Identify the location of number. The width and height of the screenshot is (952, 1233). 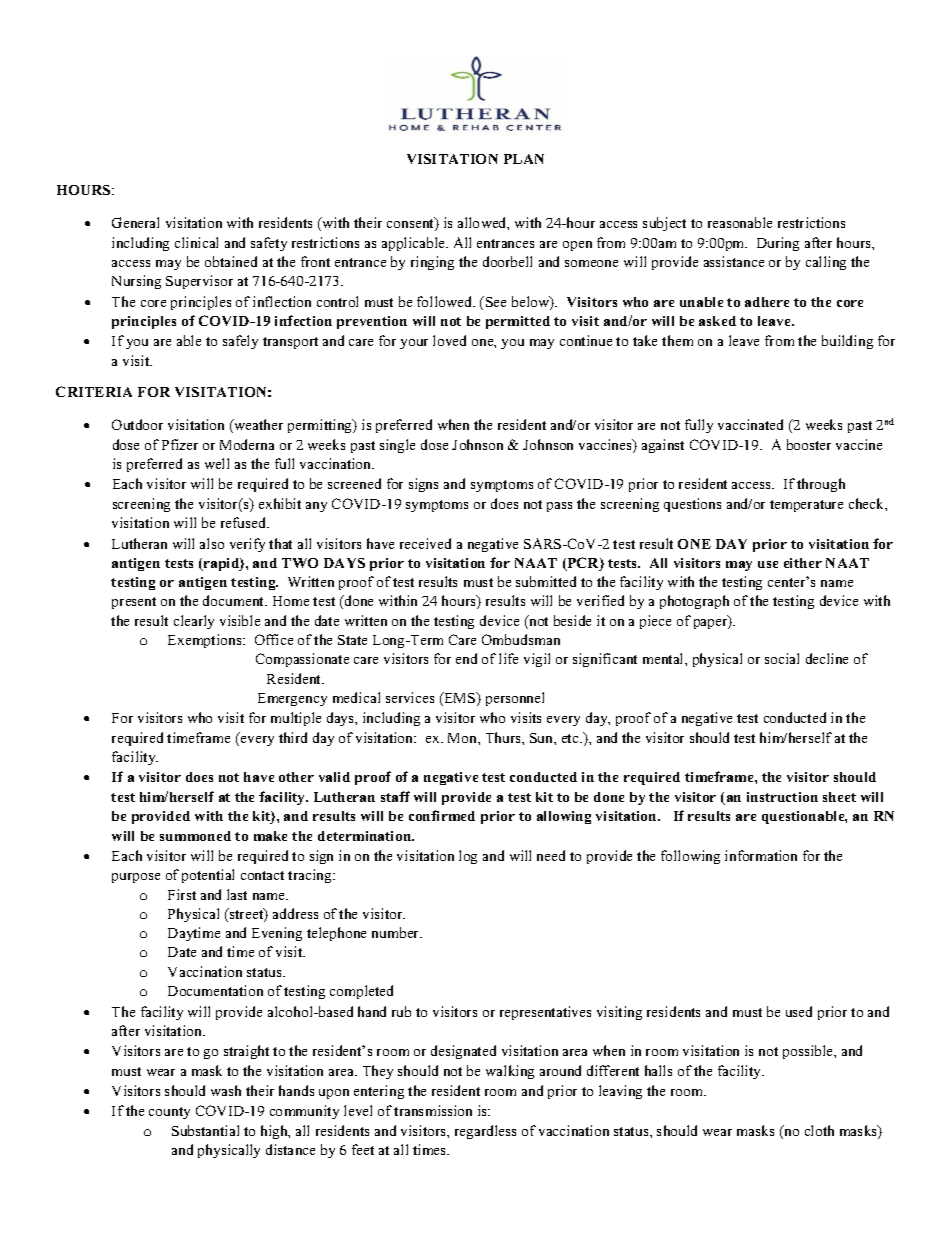
(397, 932).
